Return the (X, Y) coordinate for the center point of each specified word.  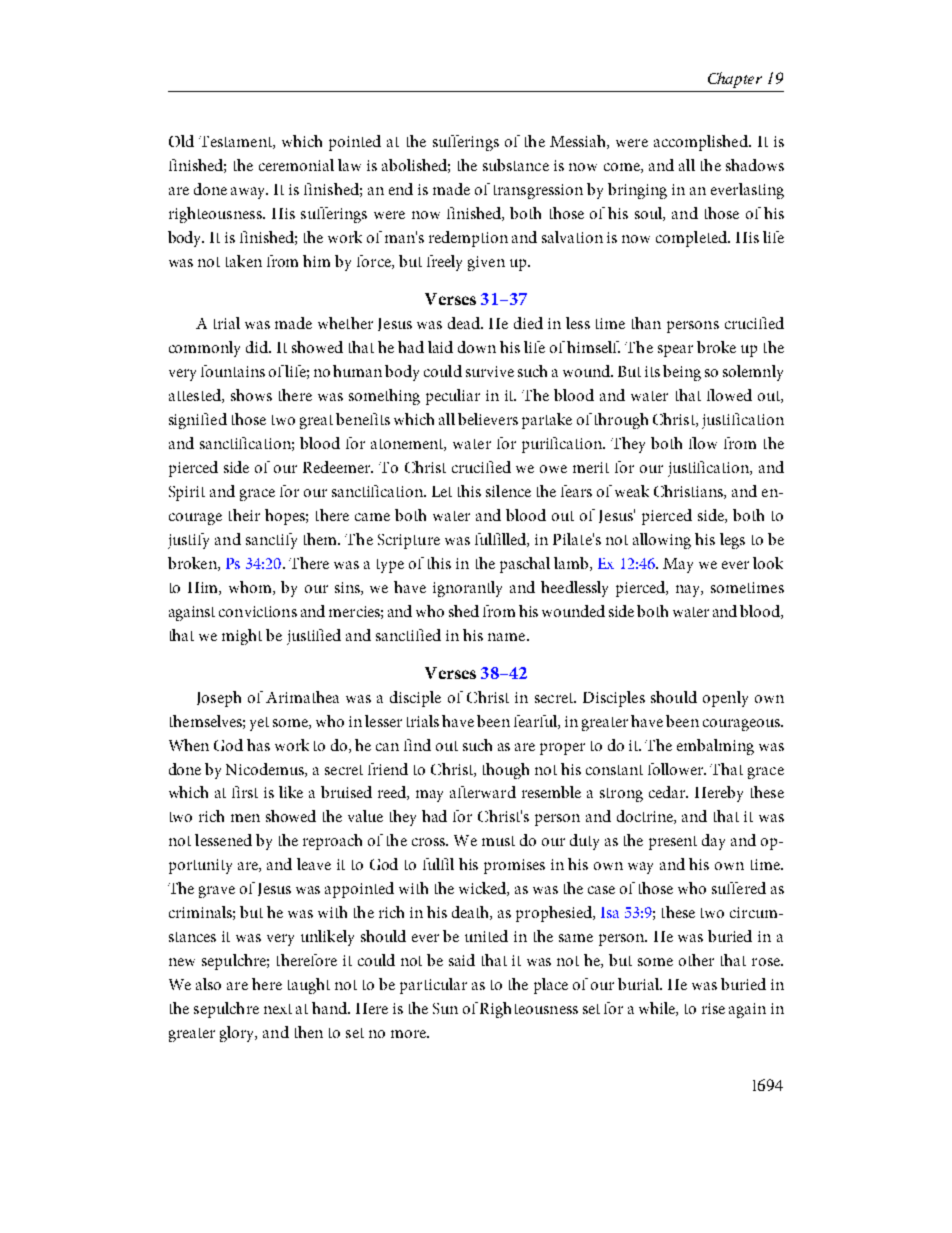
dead (465, 323)
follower (677, 769)
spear (675, 351)
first (245, 792)
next (278, 1009)
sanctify (271, 541)
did (258, 347)
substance (516, 165)
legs (732, 541)
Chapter (735, 80)
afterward (483, 792)
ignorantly (467, 589)
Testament (236, 142)
